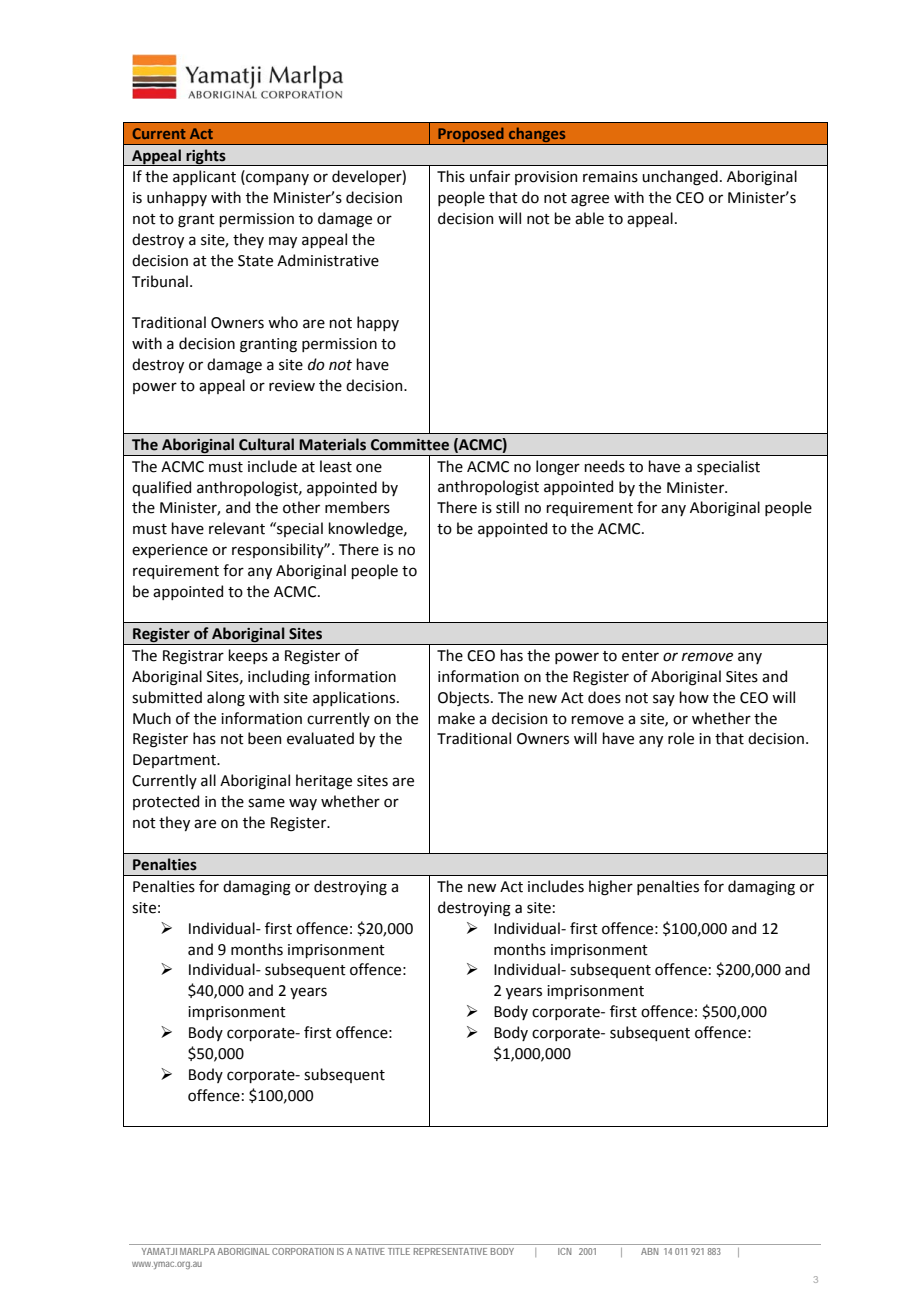  Describe the element at coordinates (226, 699) in the page. I see `along` at that location.
